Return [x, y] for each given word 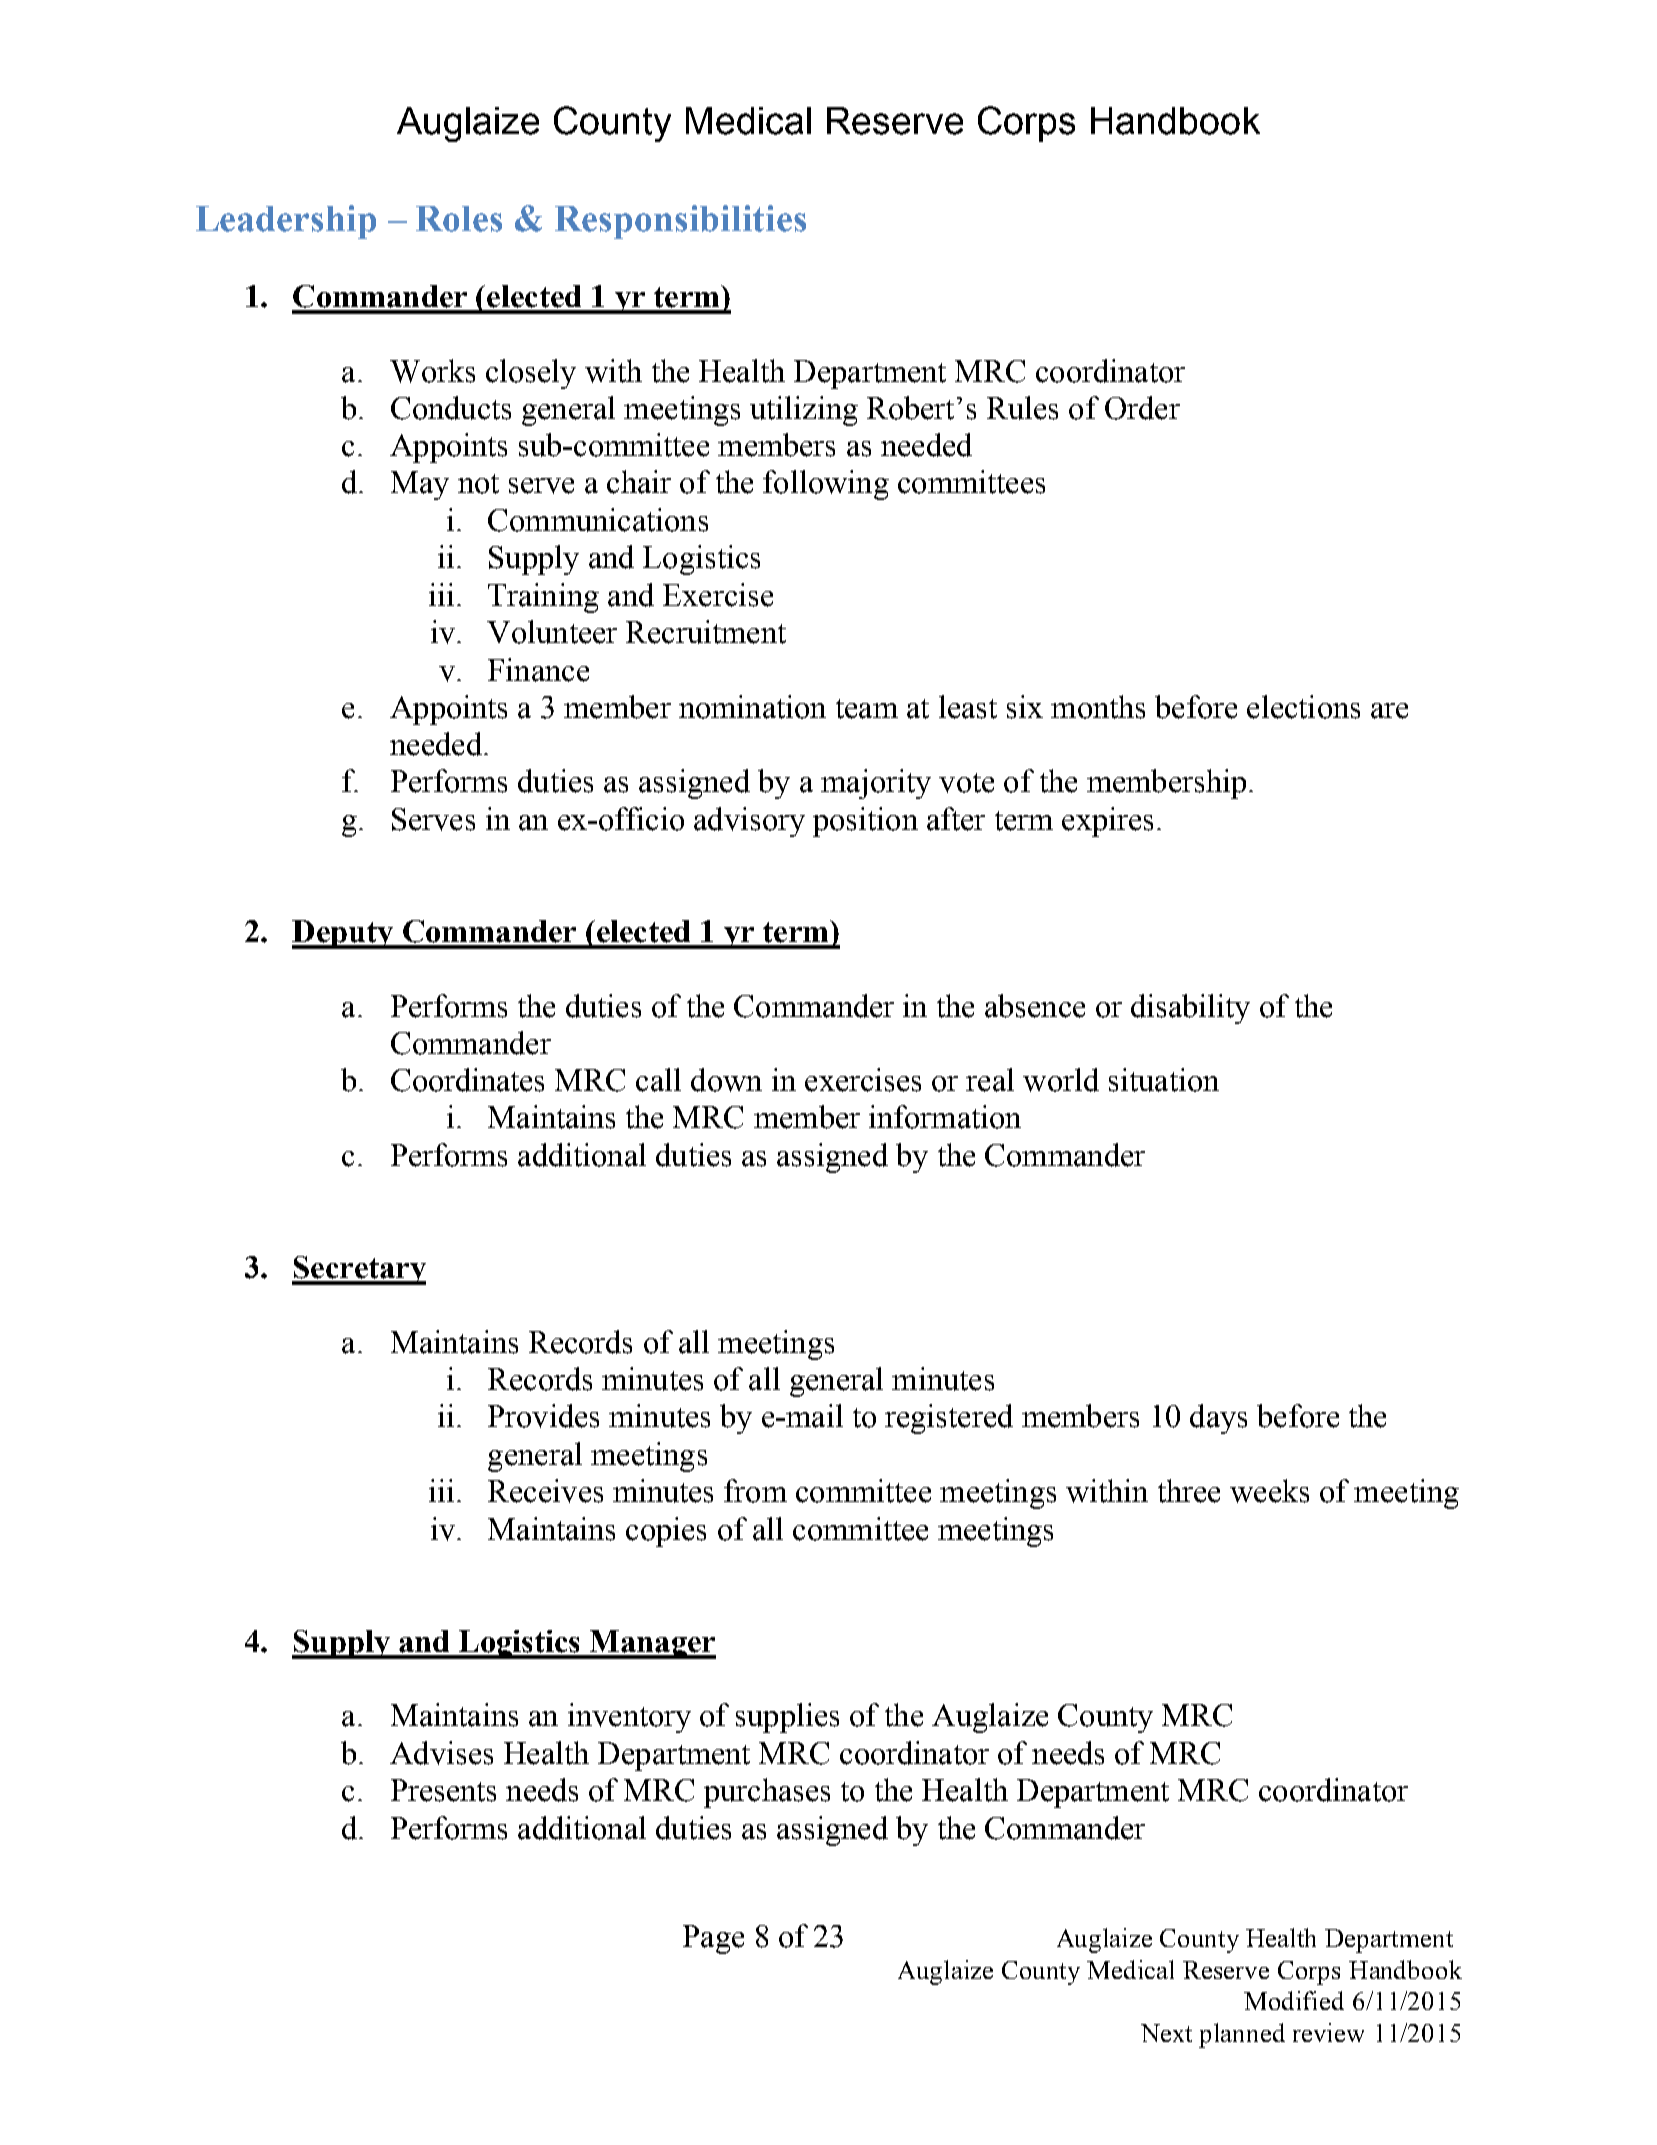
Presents [443, 1790]
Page [713, 1939]
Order [1142, 408]
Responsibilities [680, 222]
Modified [1294, 2000]
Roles [459, 219]
